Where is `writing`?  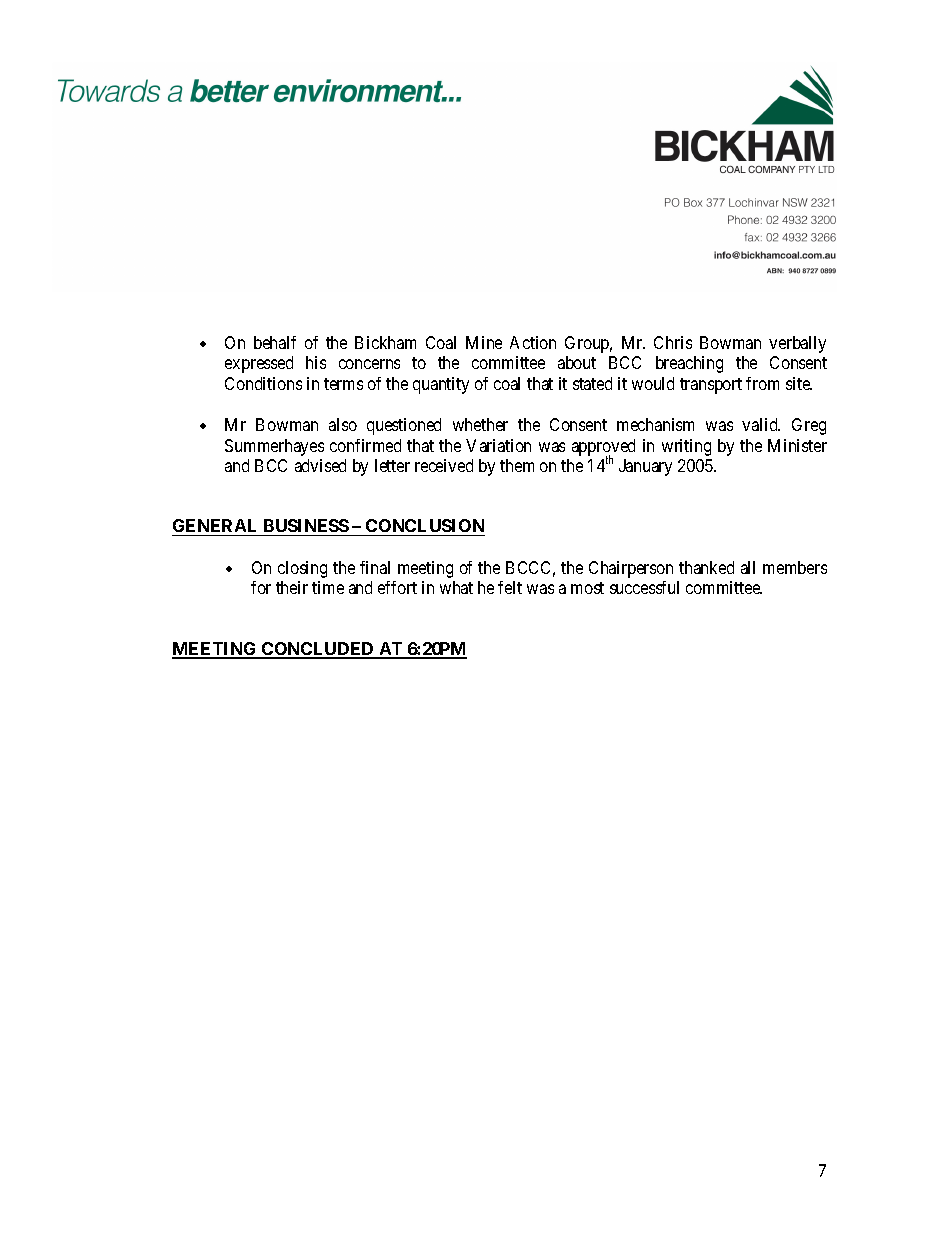
writing is located at coordinates (686, 447).
